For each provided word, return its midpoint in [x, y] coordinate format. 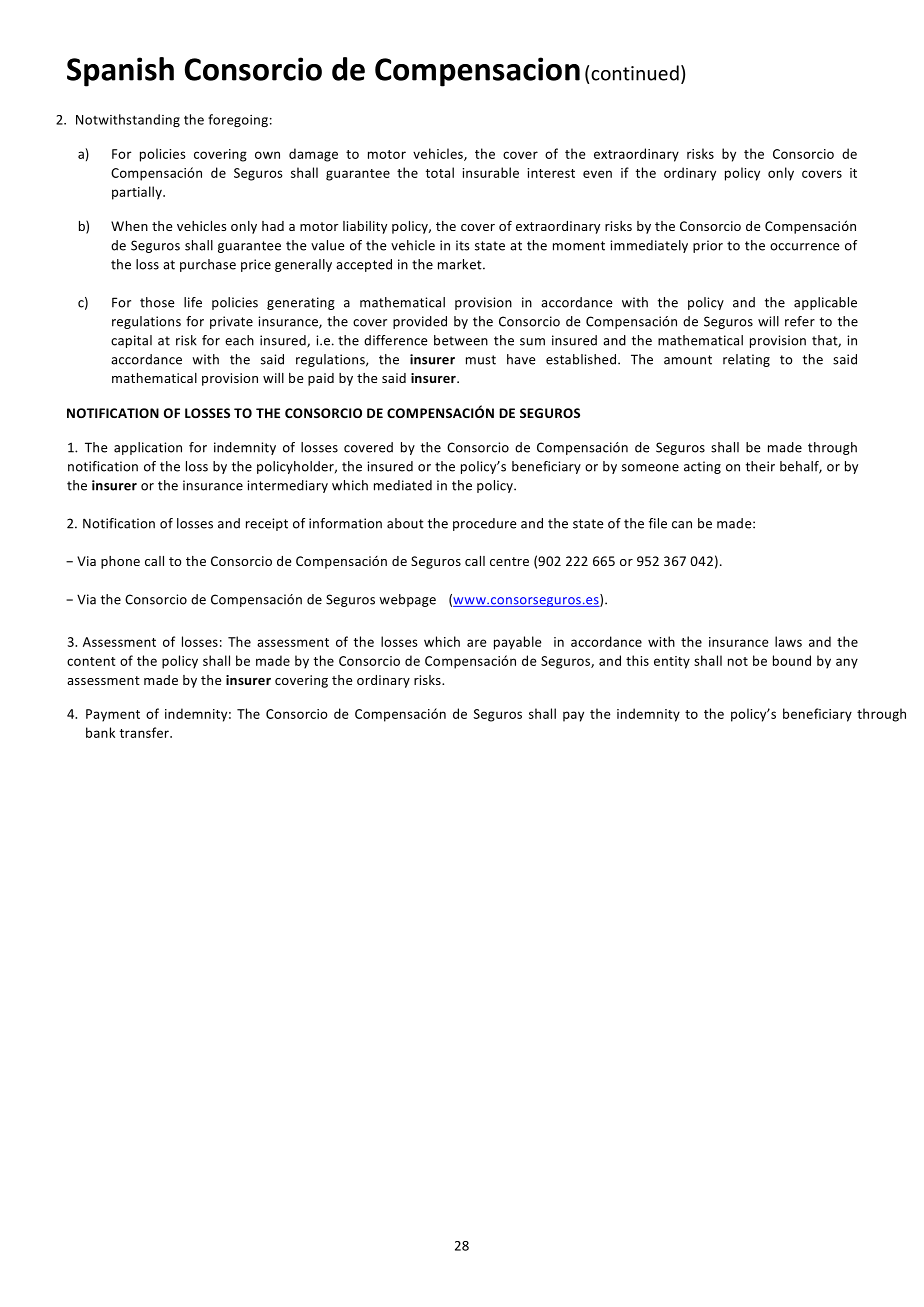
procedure [484, 524]
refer [800, 321]
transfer [145, 732]
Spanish [120, 72]
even [597, 174]
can [682, 525]
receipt [267, 524]
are [477, 643]
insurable [490, 172]
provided [420, 322]
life [193, 302]
